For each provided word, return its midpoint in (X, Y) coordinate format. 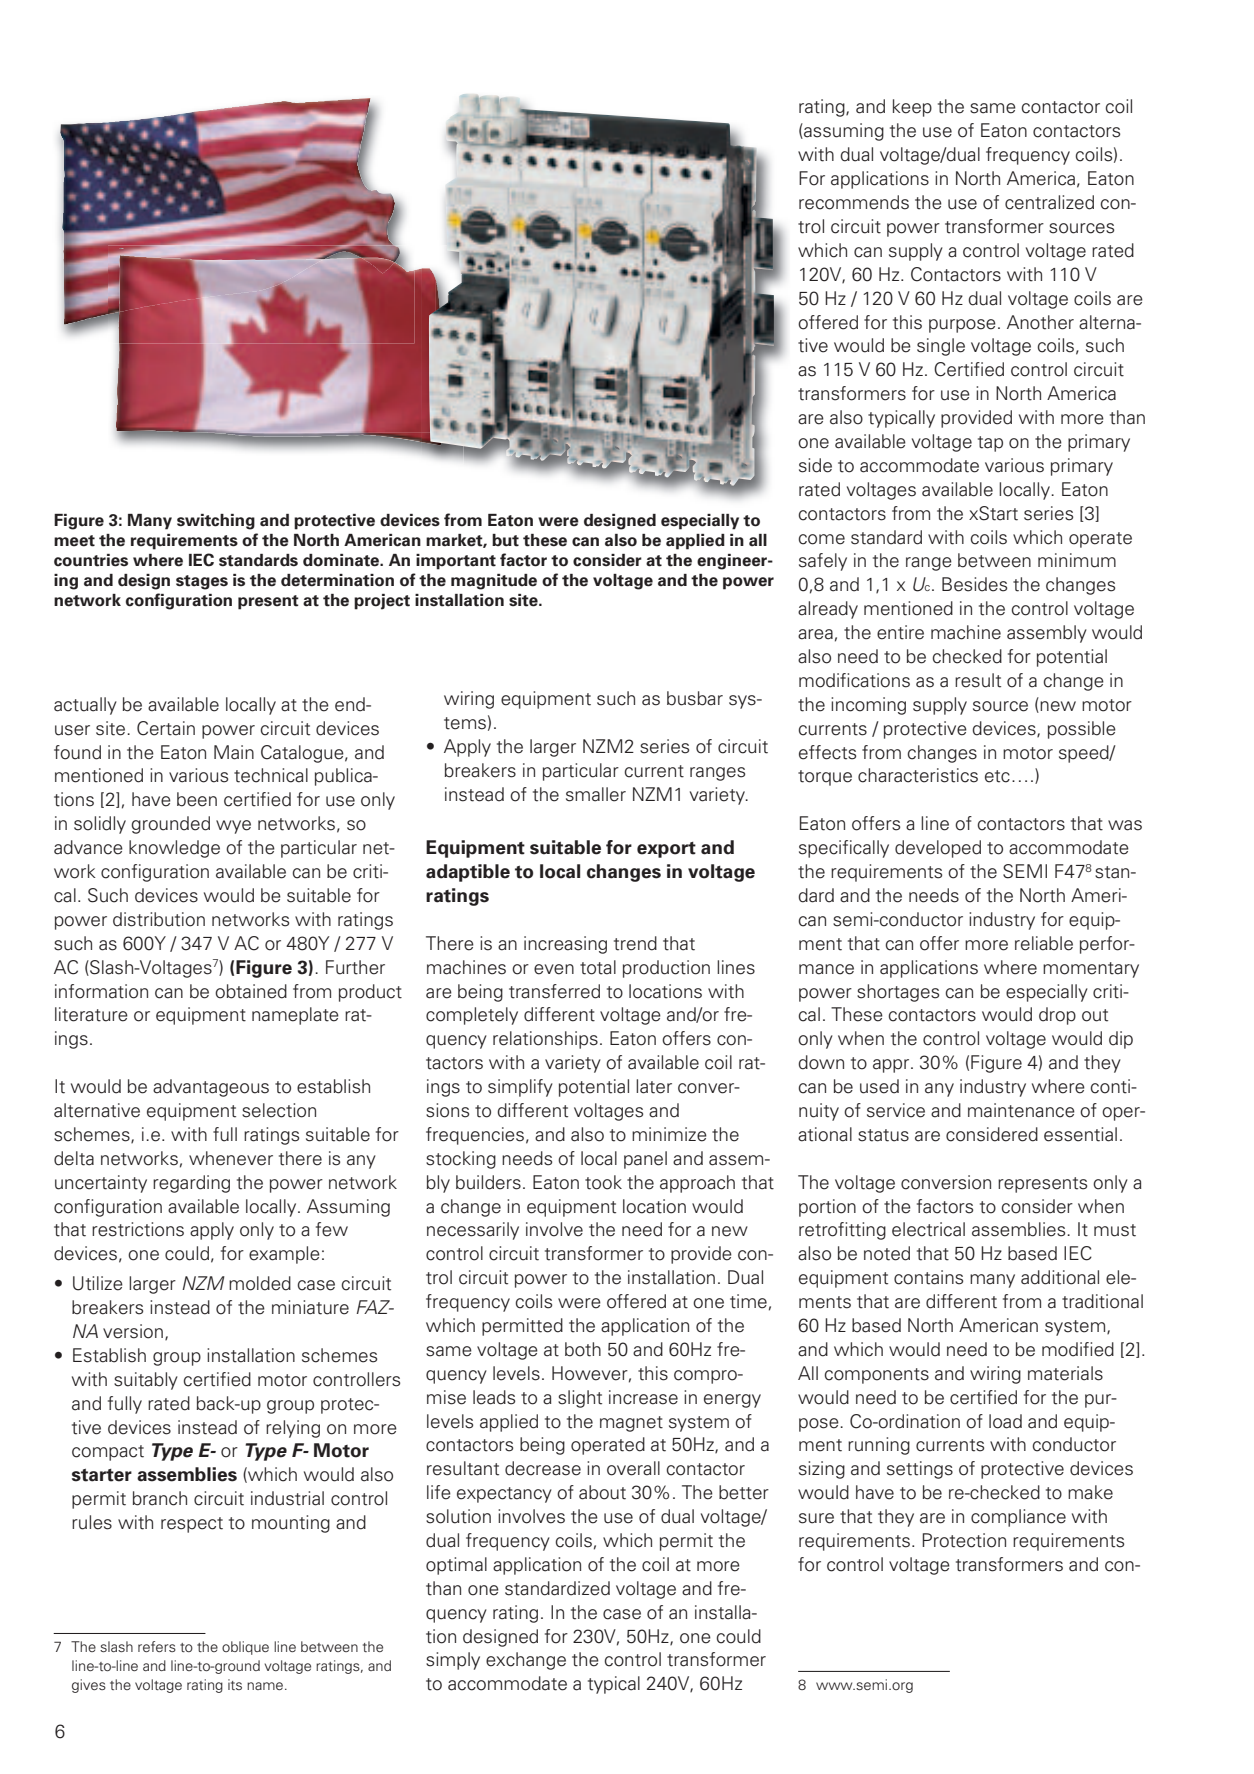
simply (453, 1661)
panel (645, 1160)
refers (157, 1646)
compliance (1018, 1518)
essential (1080, 1134)
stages (202, 582)
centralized (1049, 202)
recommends (854, 202)
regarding (191, 1184)
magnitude (494, 582)
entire (900, 632)
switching (216, 522)
